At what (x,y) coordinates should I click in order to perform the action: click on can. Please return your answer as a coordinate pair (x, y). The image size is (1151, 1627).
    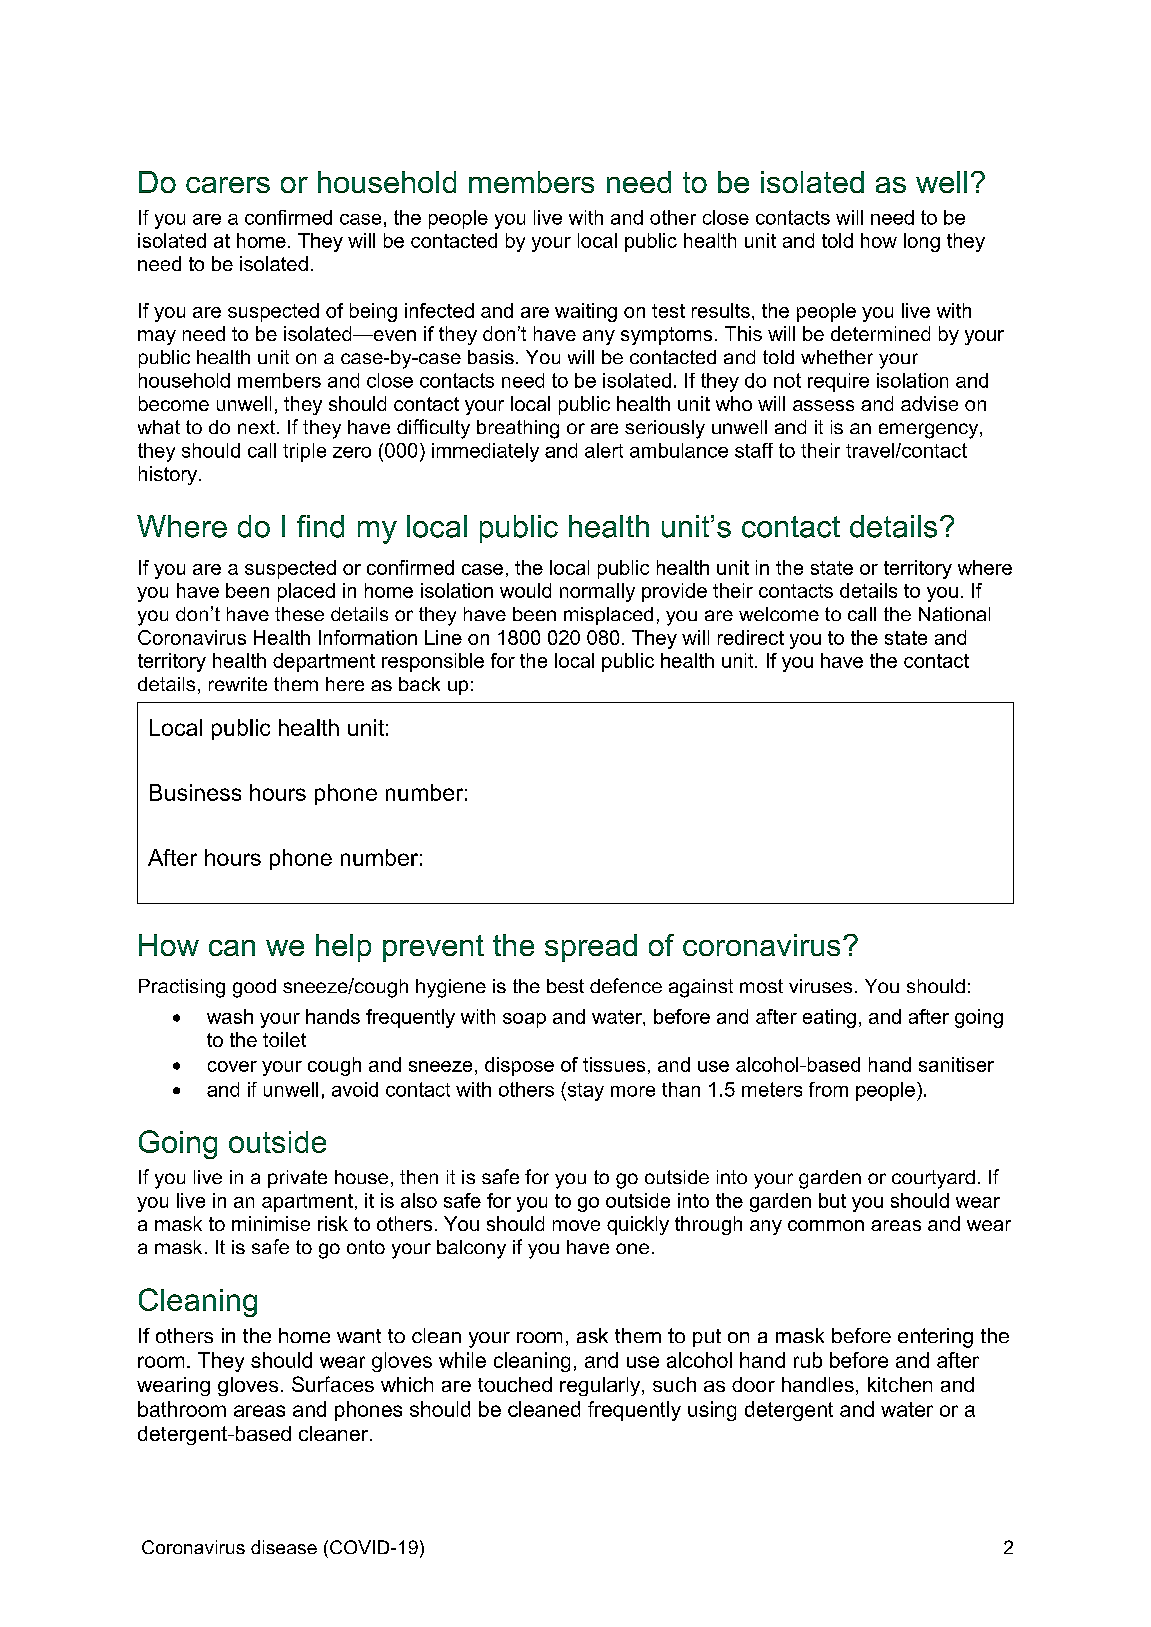
    Looking at the image, I should click on (232, 948).
